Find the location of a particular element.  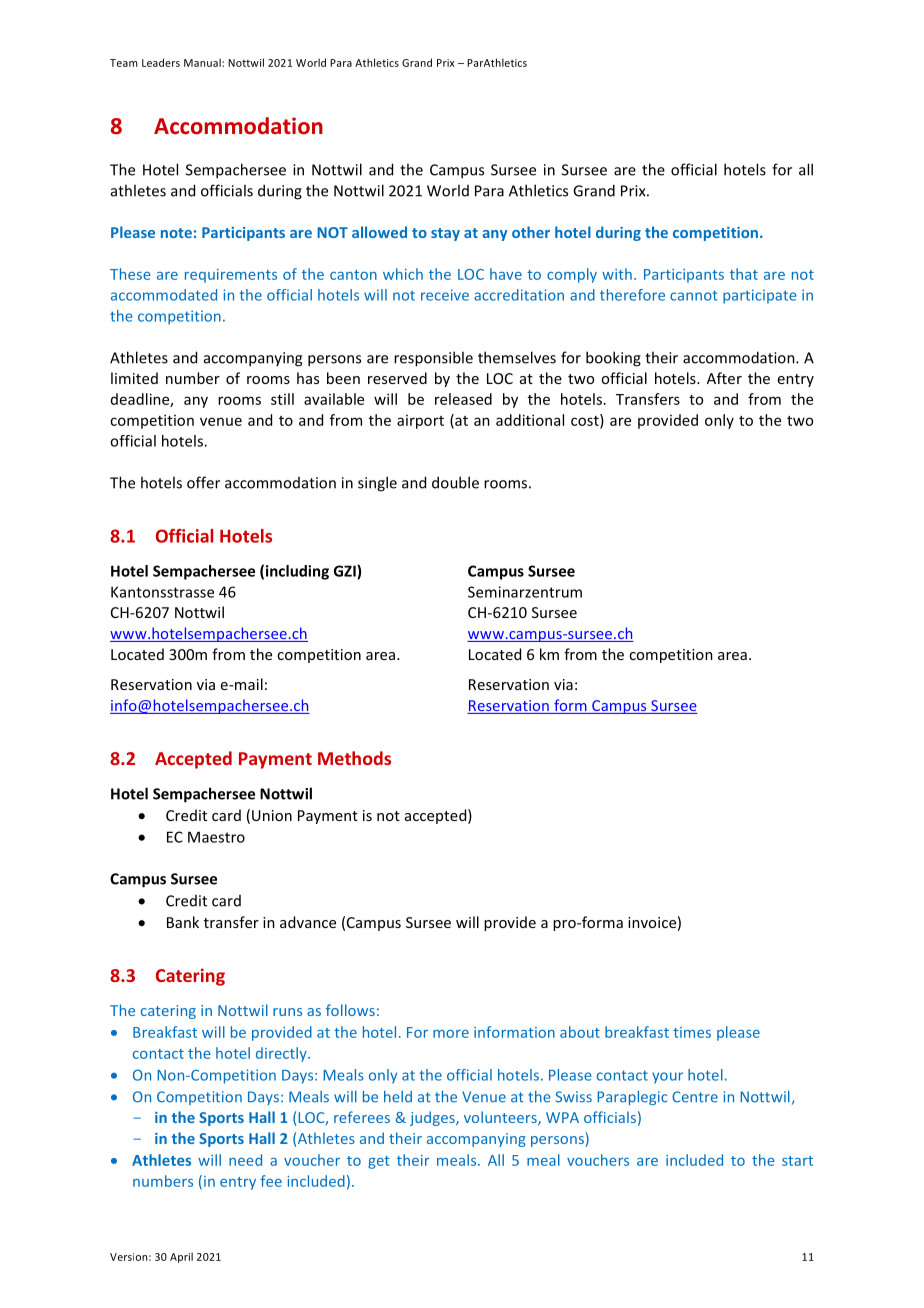

start is located at coordinates (797, 1161).
